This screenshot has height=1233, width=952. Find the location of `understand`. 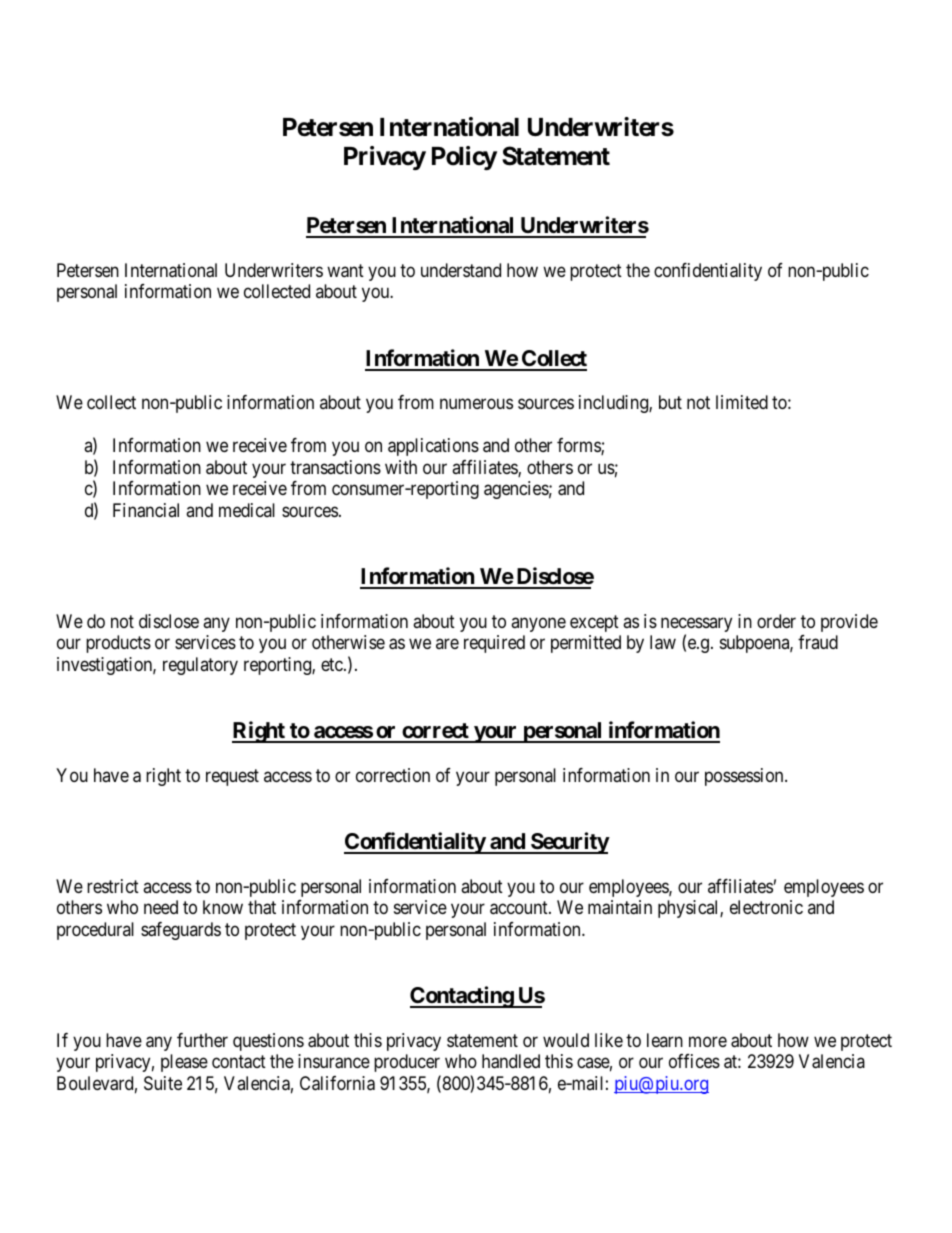

understand is located at coordinates (461, 270).
